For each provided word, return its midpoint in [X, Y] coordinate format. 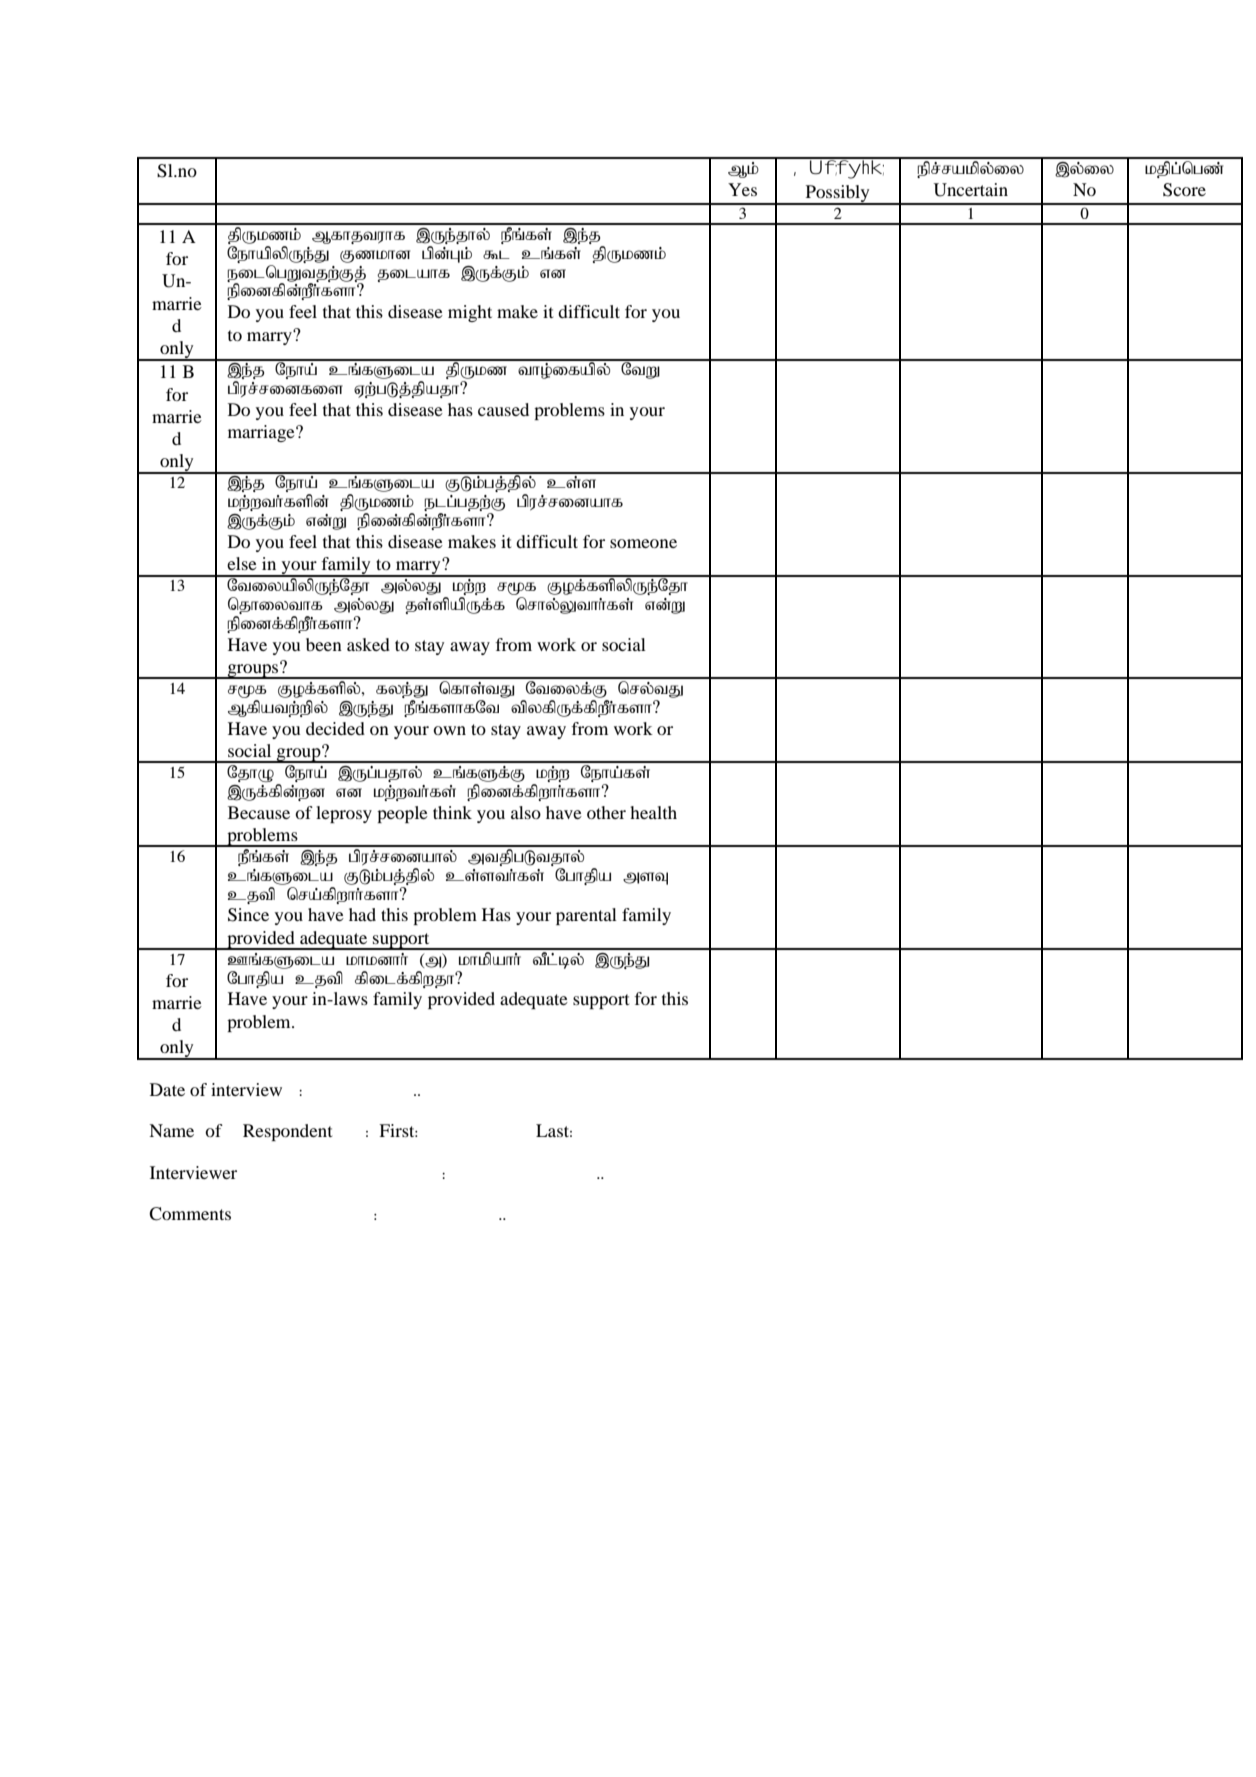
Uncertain [971, 190]
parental [586, 916]
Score [1184, 190]
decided [335, 728]
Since [248, 915]
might [470, 313]
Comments [190, 1214]
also [526, 812]
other [606, 812]
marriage [262, 433]
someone [643, 543]
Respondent [287, 1132]
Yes [742, 189]
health [653, 812]
